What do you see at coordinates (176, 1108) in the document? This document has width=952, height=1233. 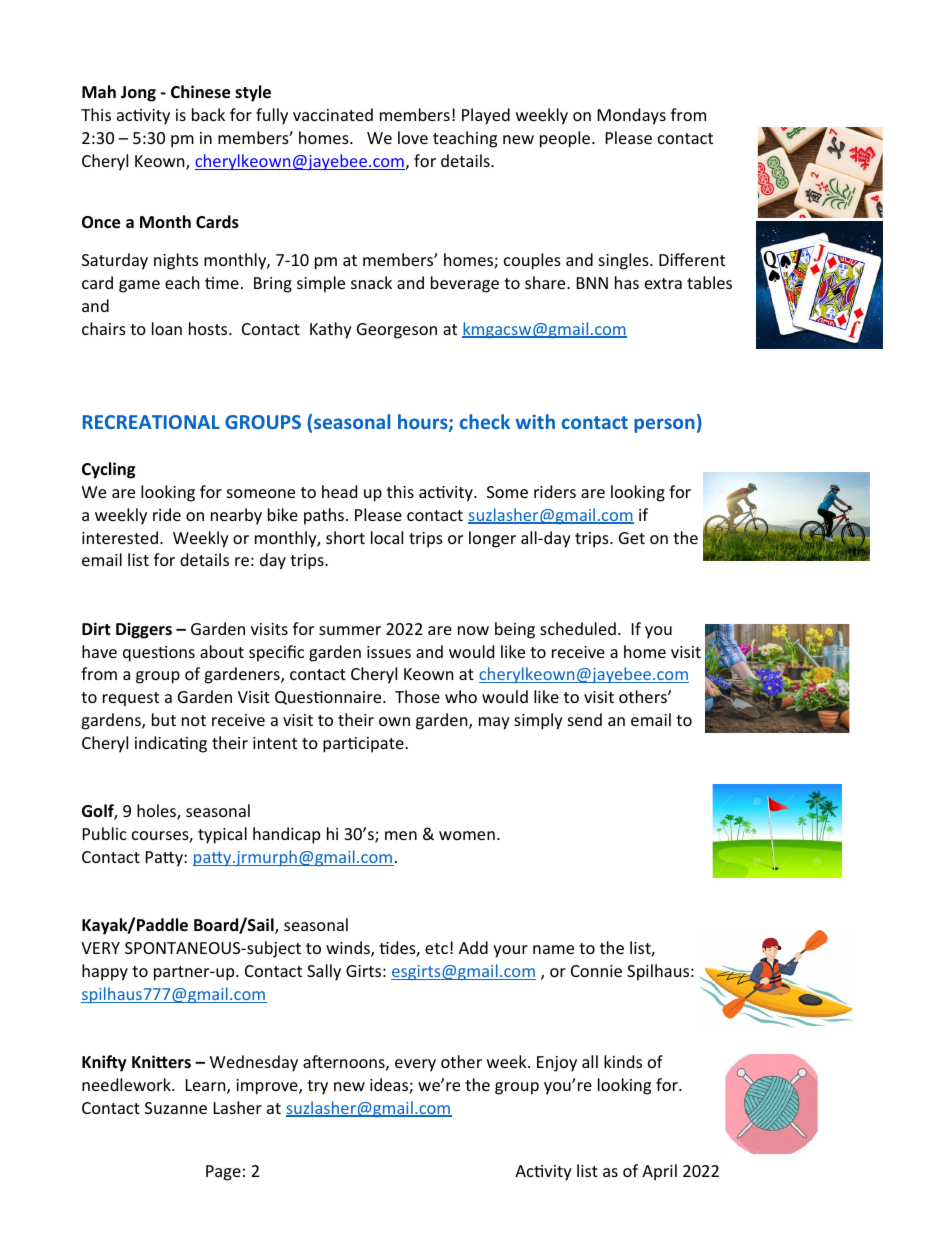 I see `Suzanne` at bounding box center [176, 1108].
